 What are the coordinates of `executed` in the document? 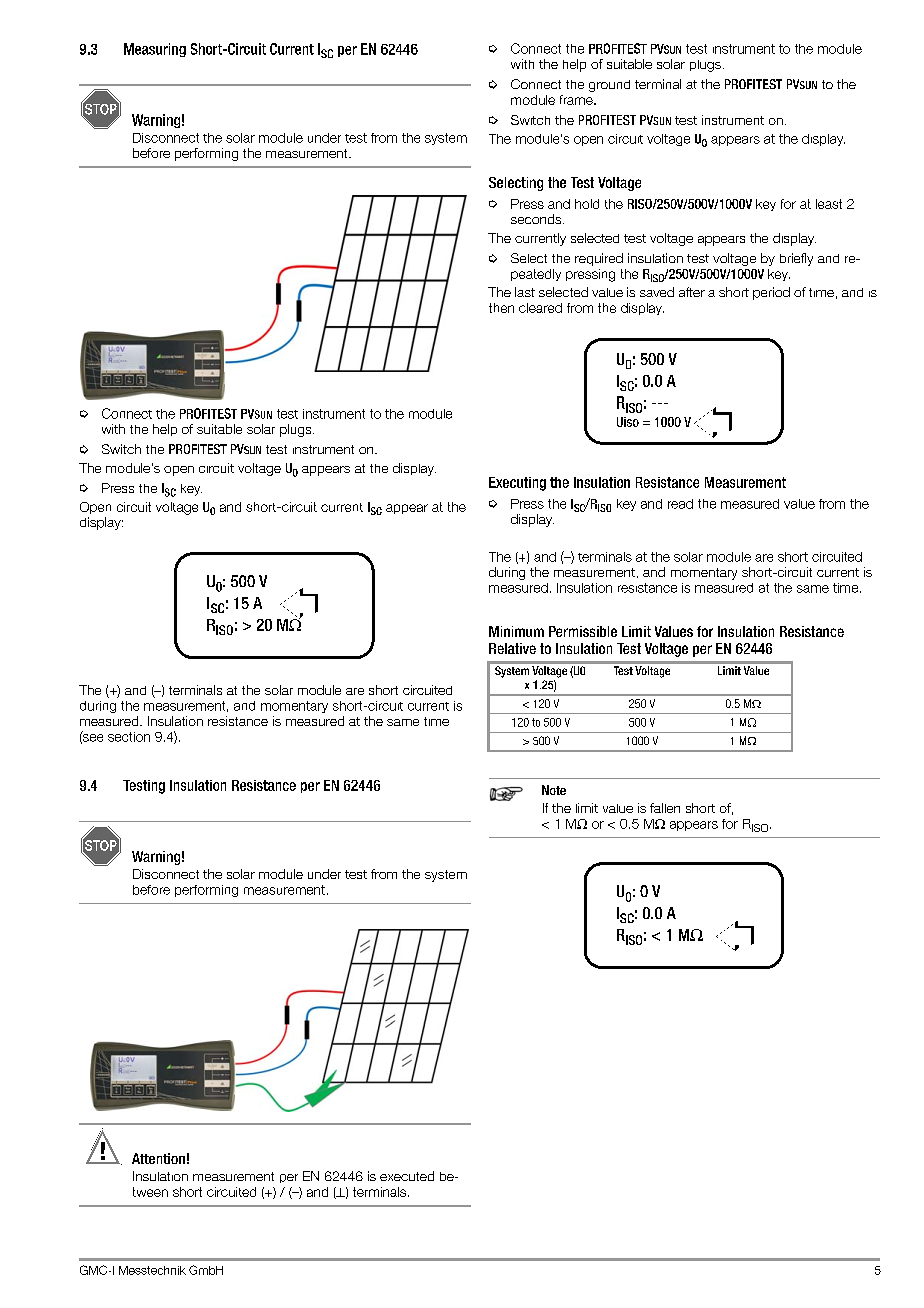 It's located at (407, 1176).
